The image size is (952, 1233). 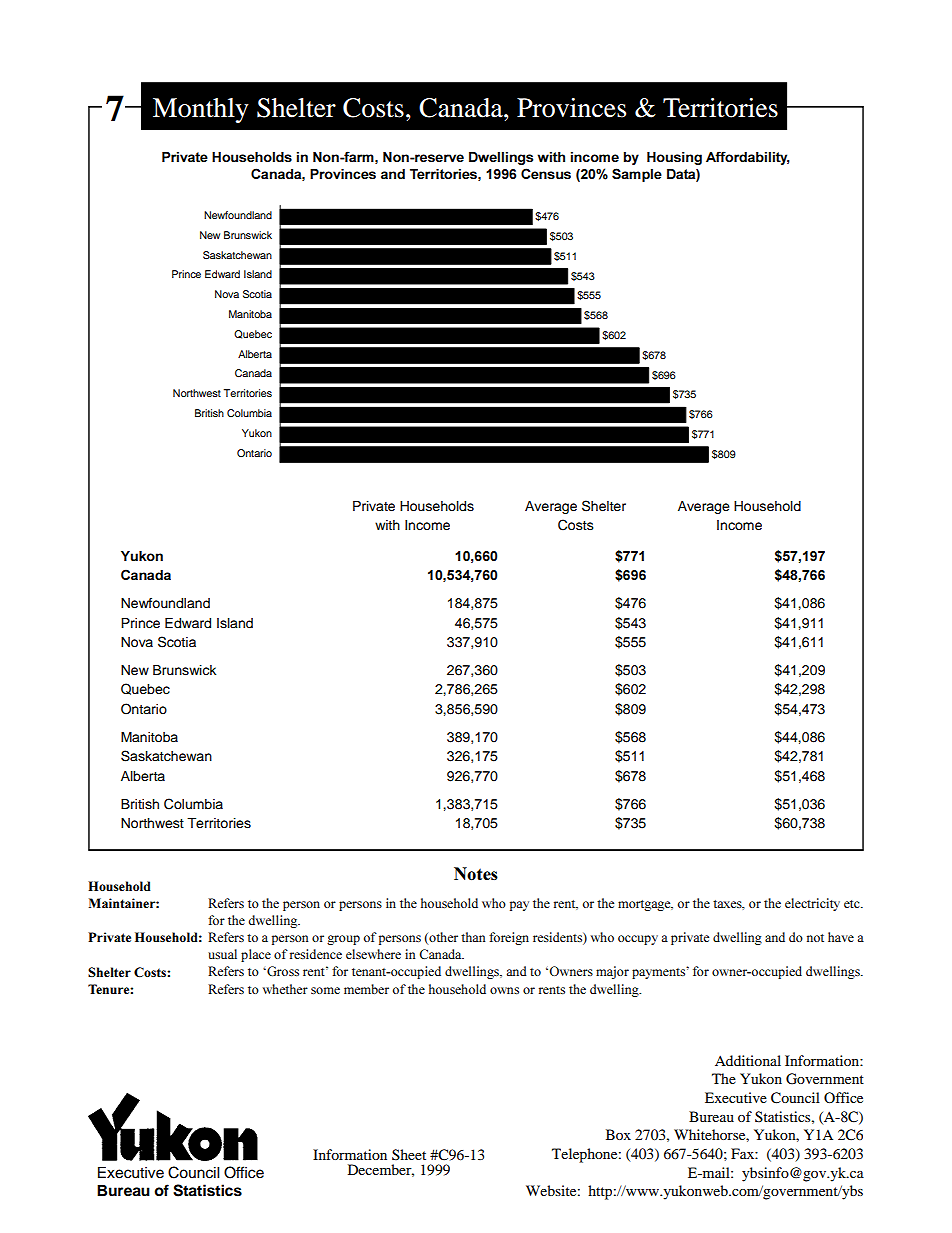 I want to click on Housing, so click(x=674, y=158).
